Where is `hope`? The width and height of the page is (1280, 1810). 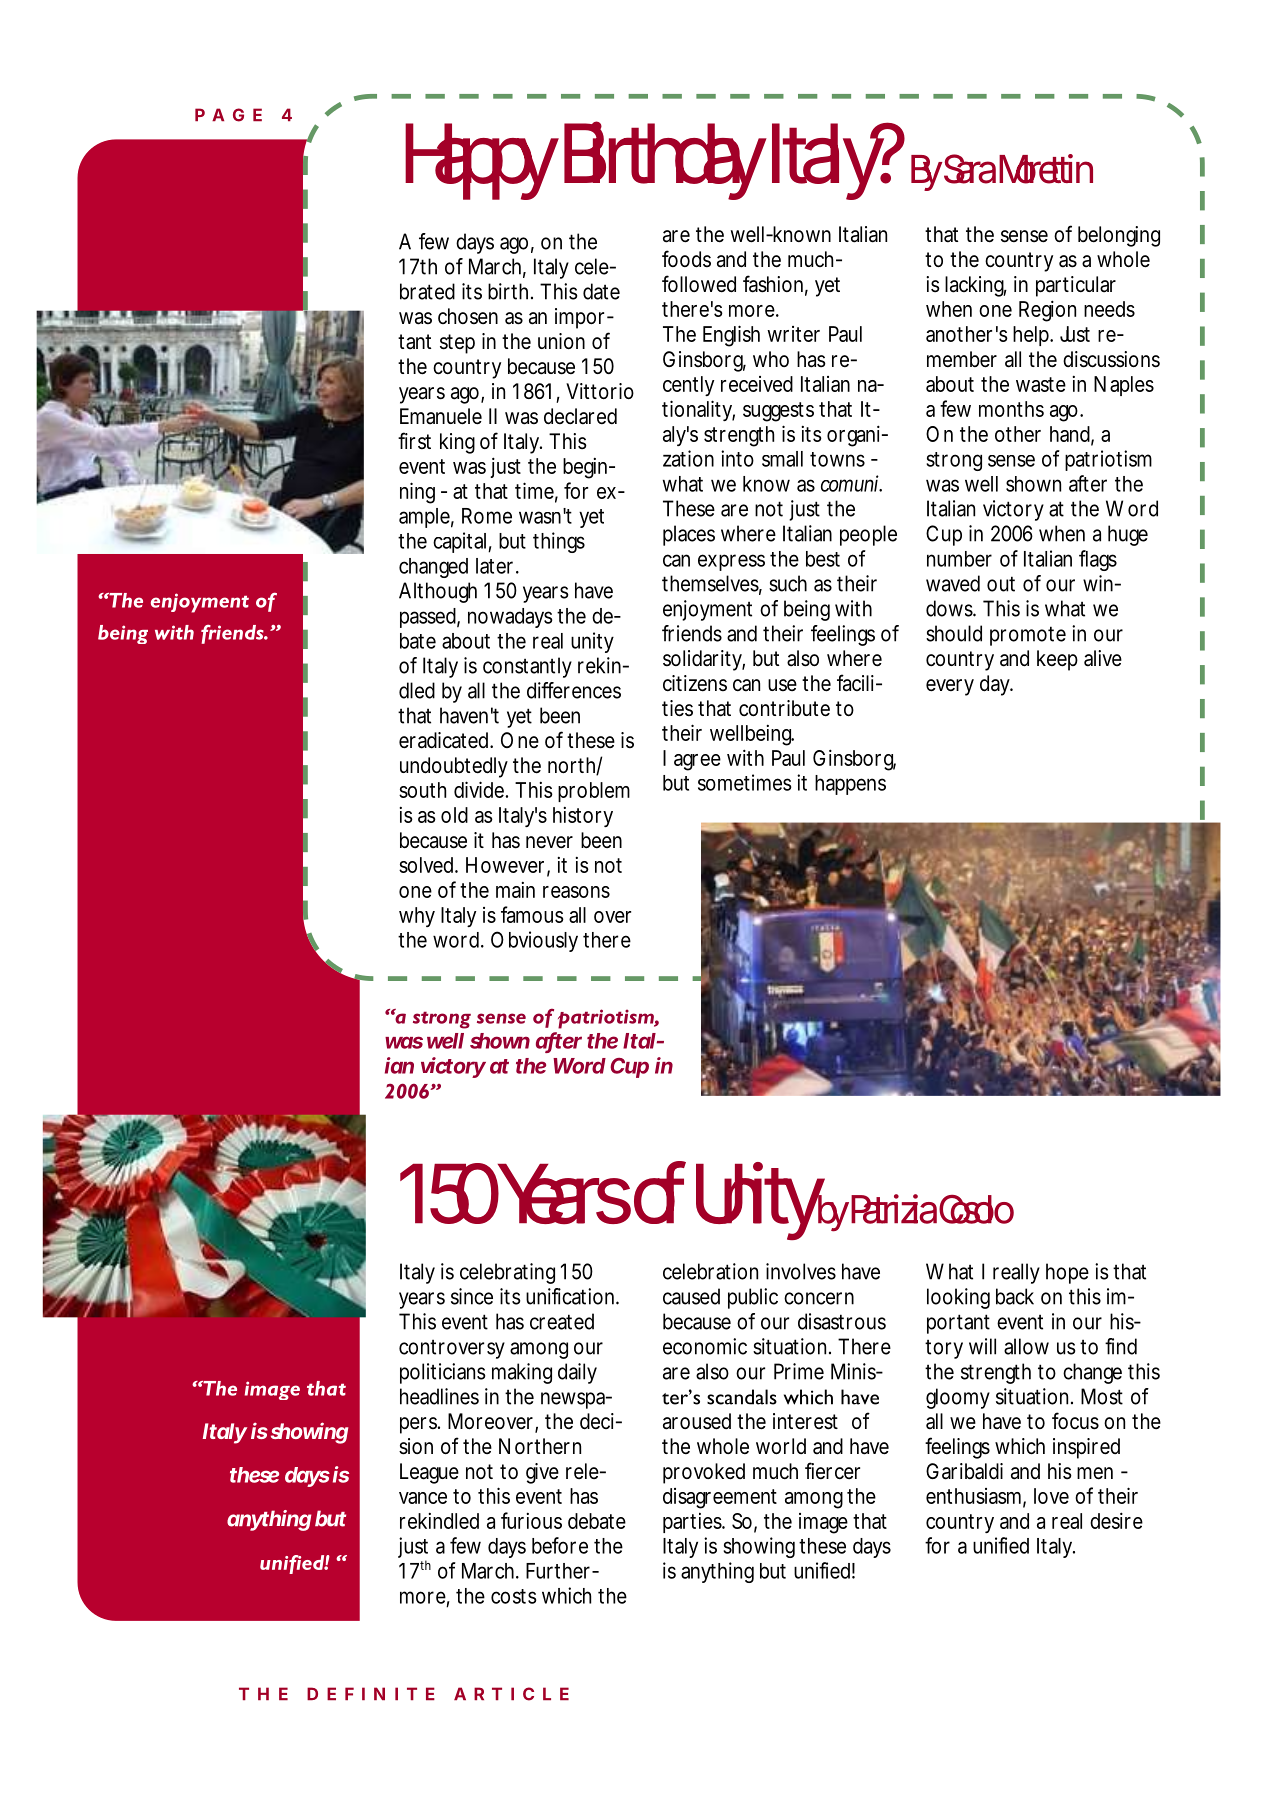 hope is located at coordinates (1067, 1273).
